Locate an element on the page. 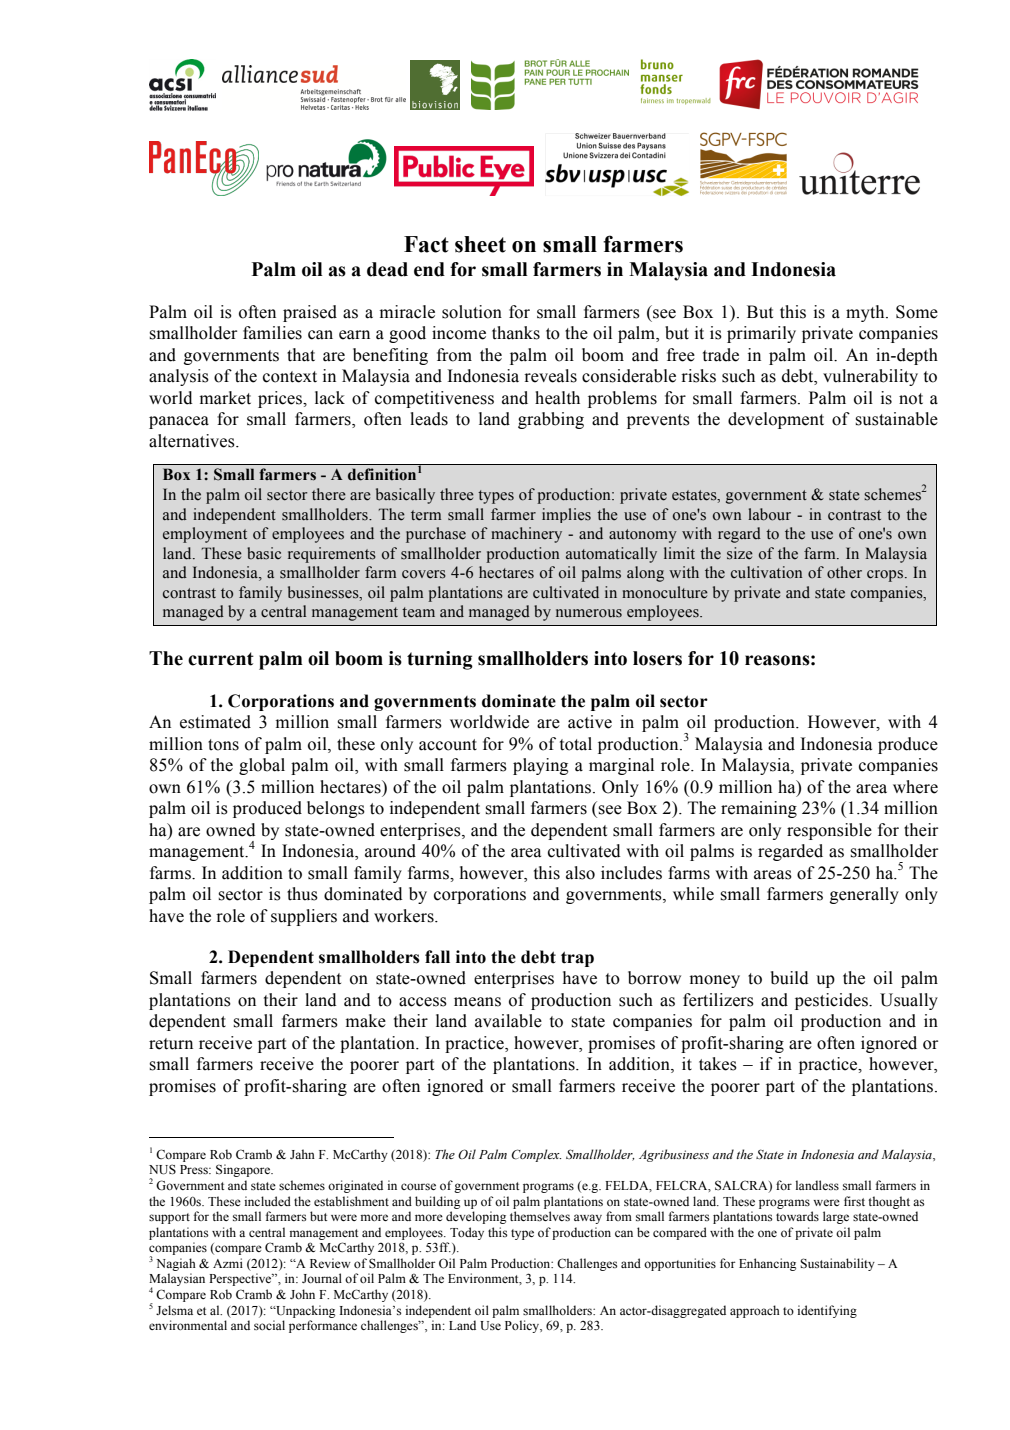 Image resolution: width=1010 pixels, height=1430 pixels. numerous is located at coordinates (589, 613).
